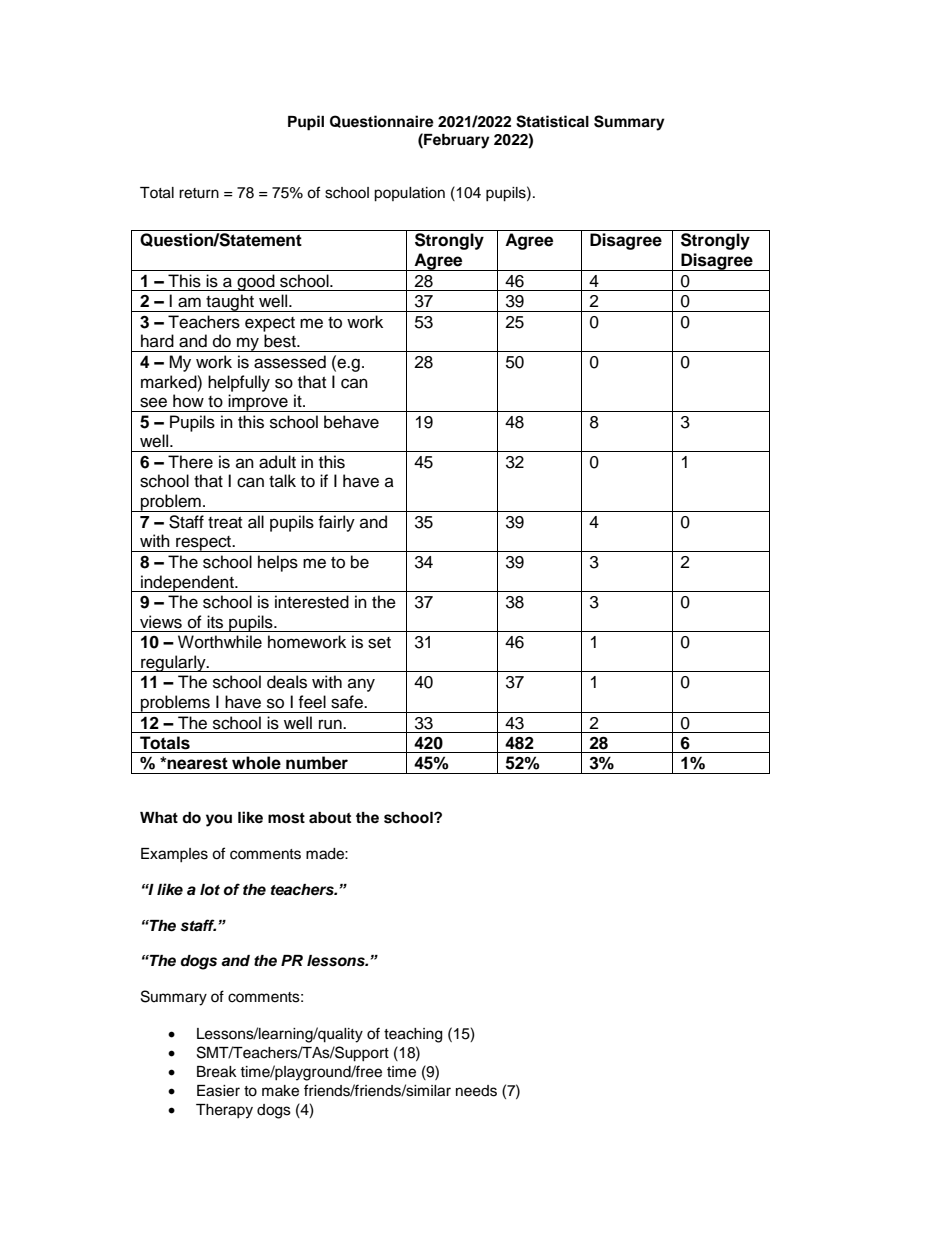 The height and width of the image is (1233, 952). Describe the element at coordinates (336, 523) in the image. I see `fairly` at that location.
